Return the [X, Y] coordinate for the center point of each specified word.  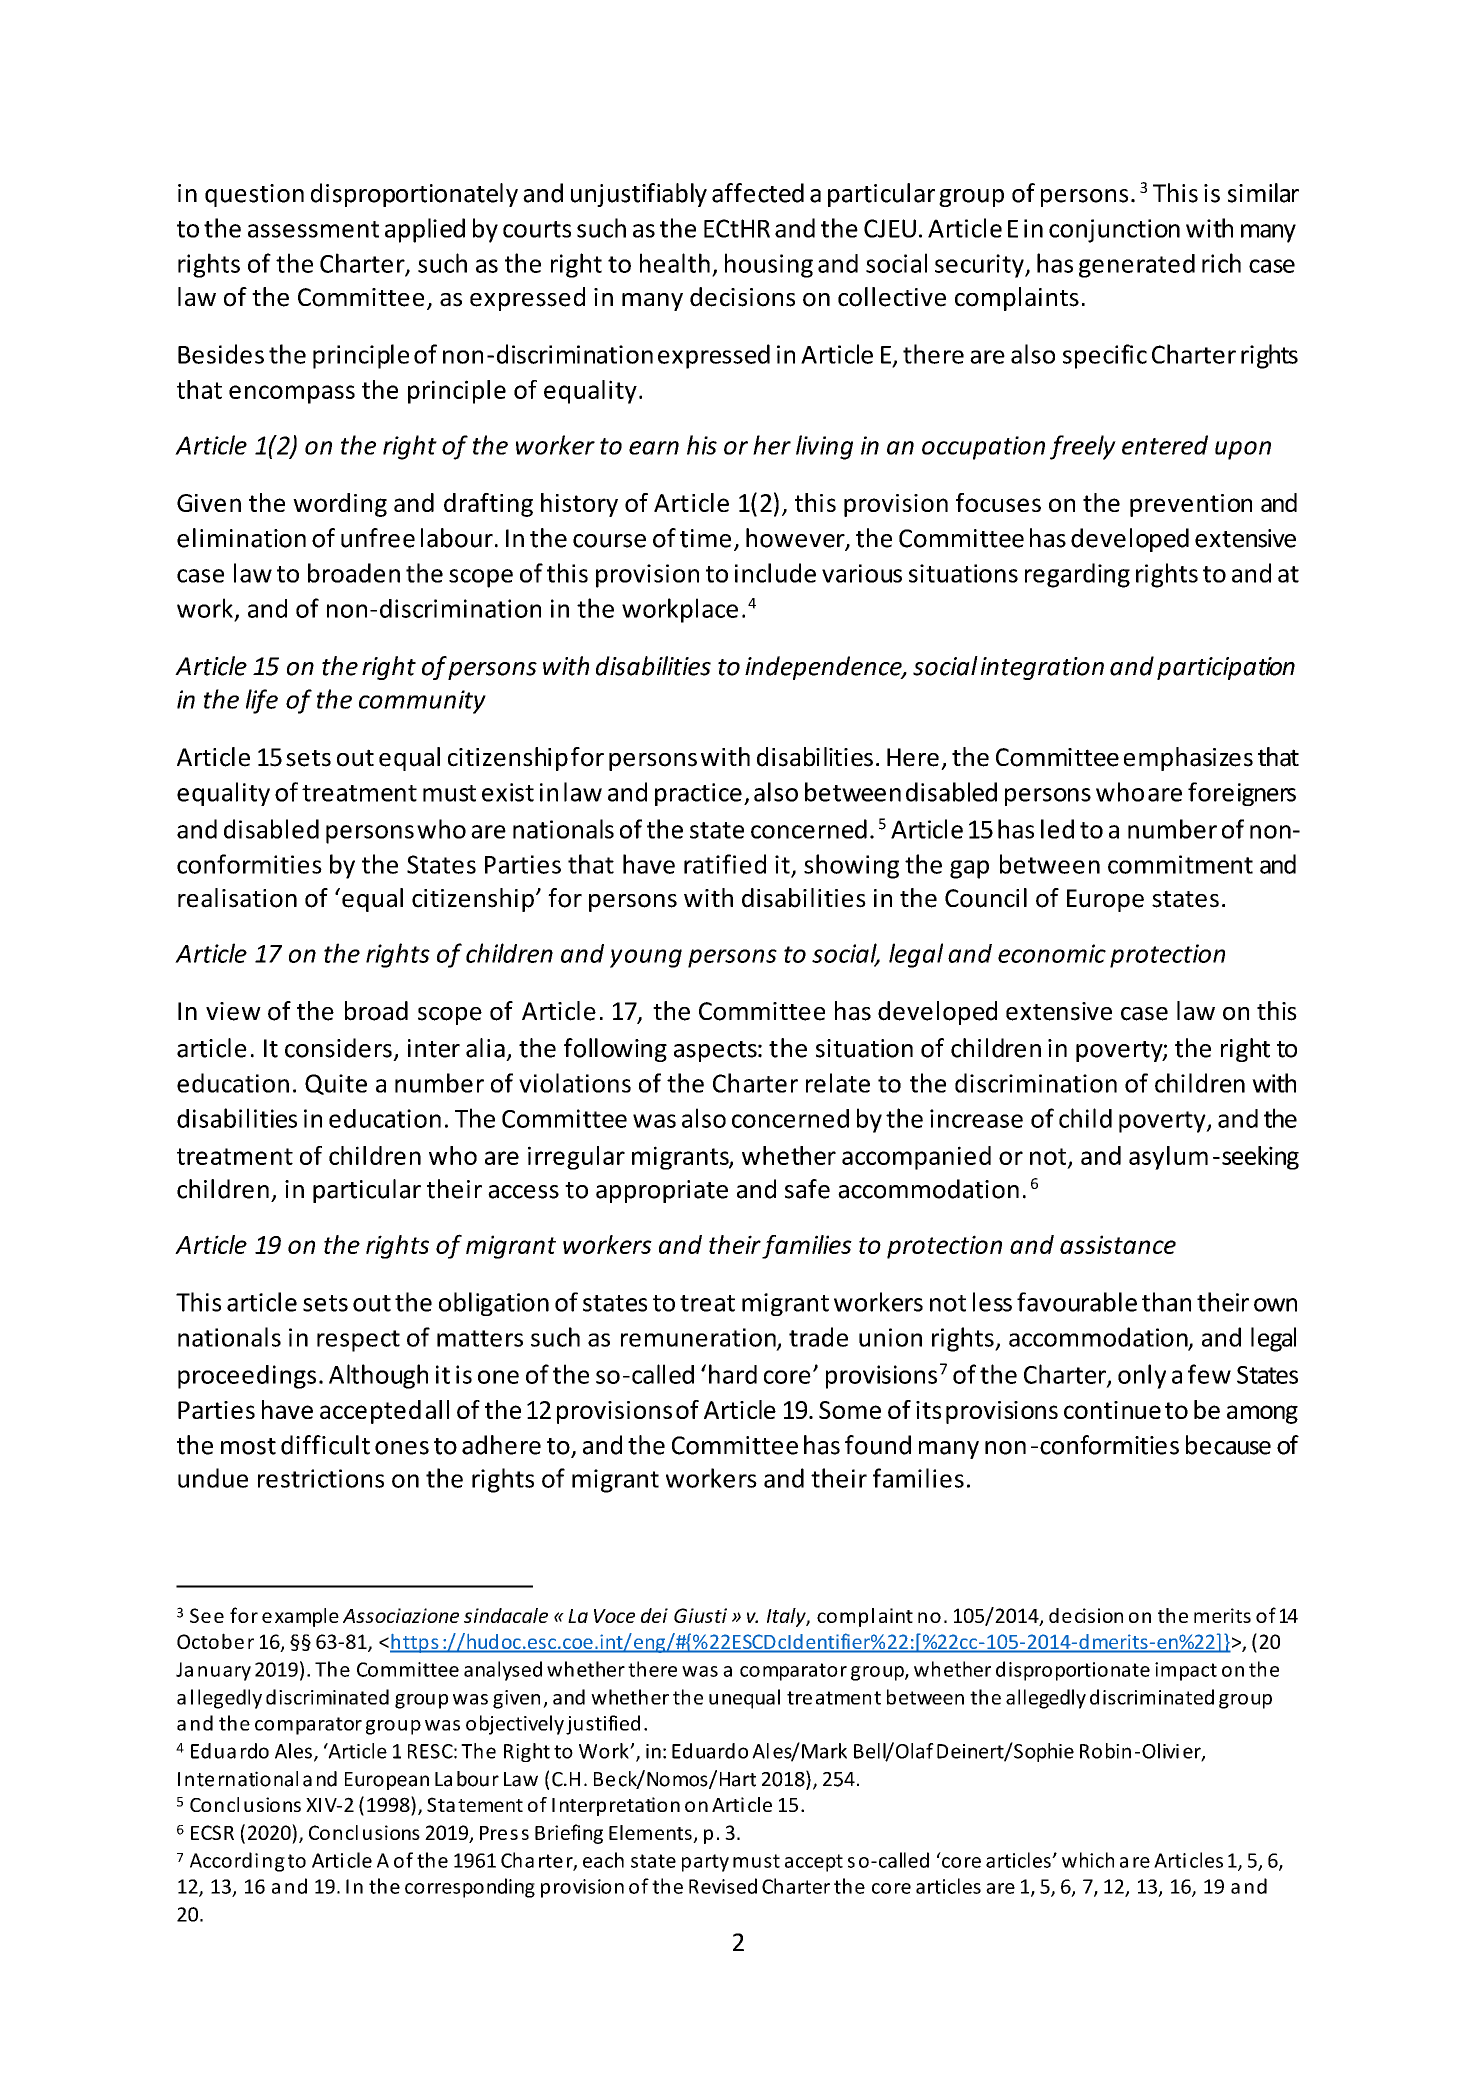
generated [1137, 266]
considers [338, 1048]
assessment [313, 229]
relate [838, 1083]
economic [1052, 953]
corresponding [470, 1888]
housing [769, 265]
